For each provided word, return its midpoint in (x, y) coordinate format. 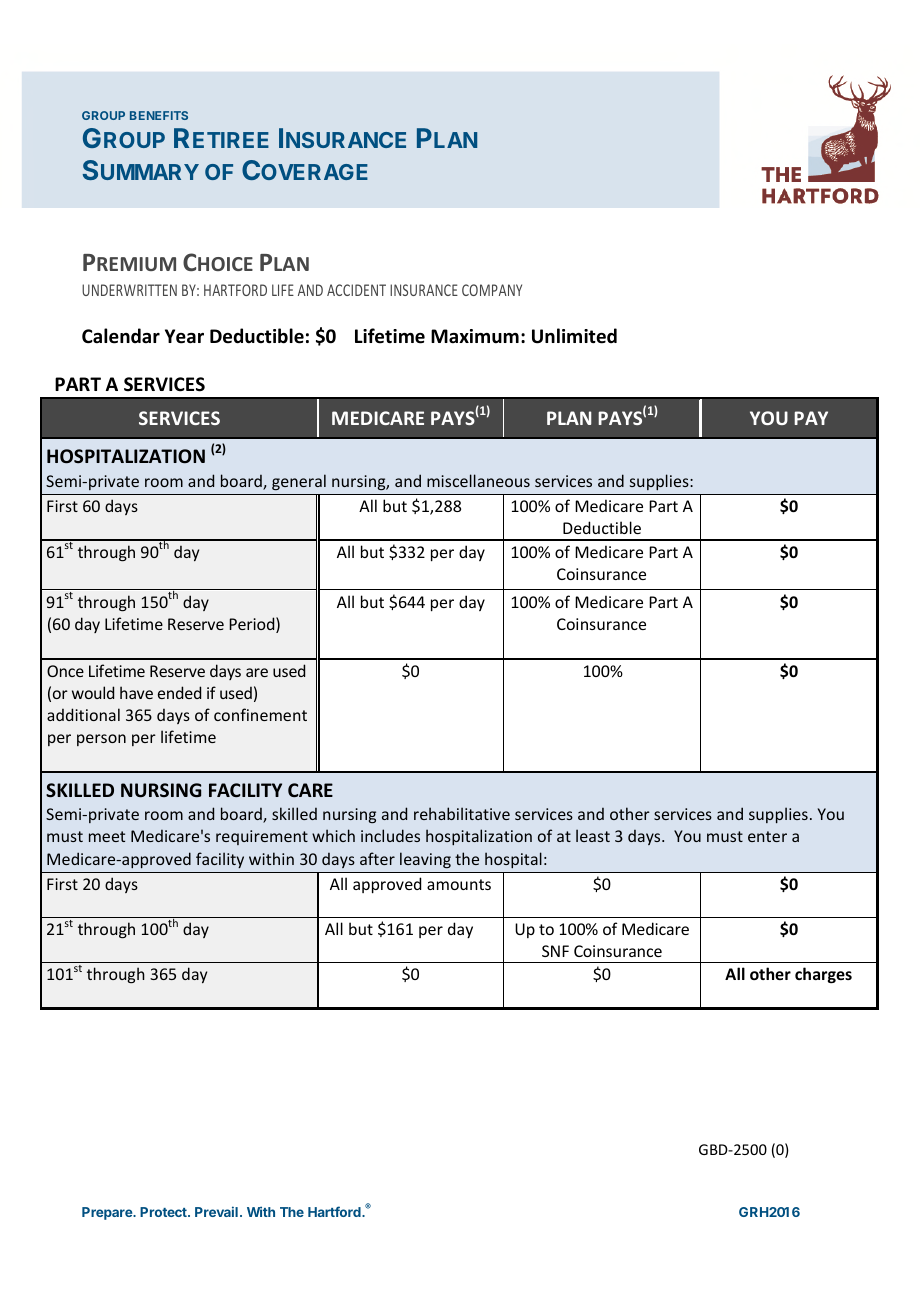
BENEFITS (159, 115)
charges (823, 975)
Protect (164, 1212)
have (136, 692)
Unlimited (574, 336)
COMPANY (492, 290)
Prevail (216, 1211)
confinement (260, 714)
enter (767, 836)
